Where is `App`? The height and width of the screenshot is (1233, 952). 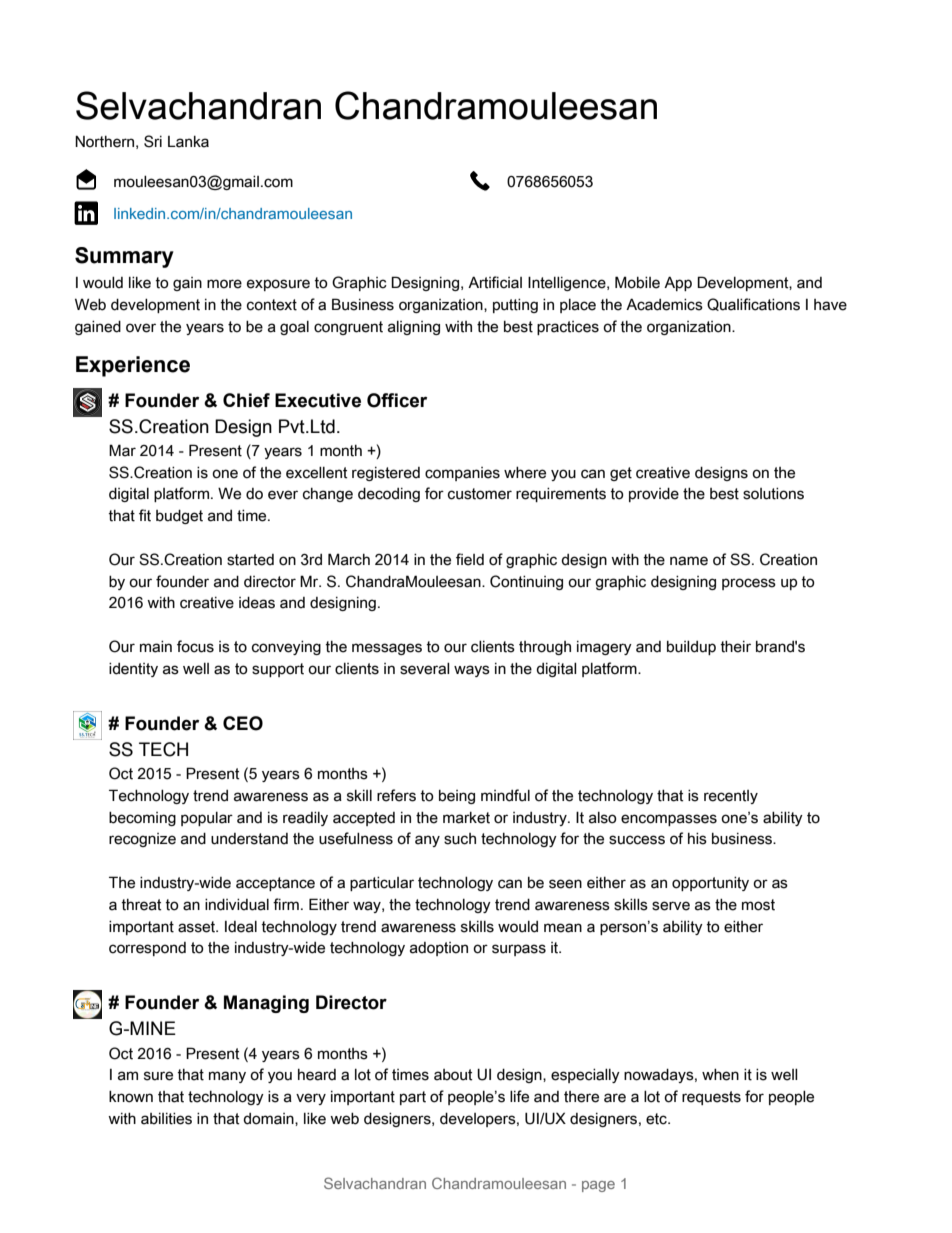
App is located at coordinates (678, 283).
